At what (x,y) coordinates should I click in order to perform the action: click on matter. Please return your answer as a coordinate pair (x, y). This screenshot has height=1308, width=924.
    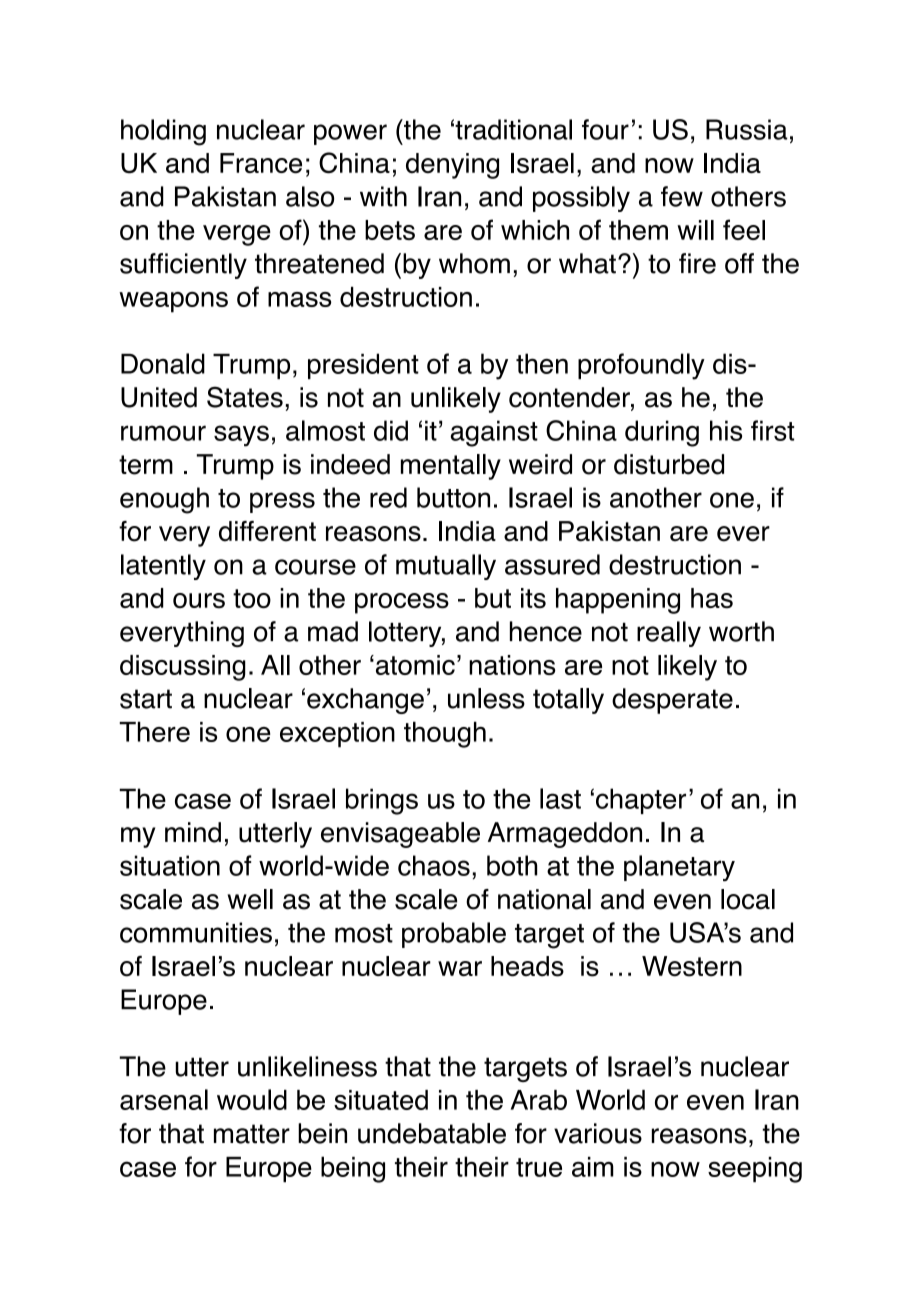
    Looking at the image, I should click on (252, 1134).
